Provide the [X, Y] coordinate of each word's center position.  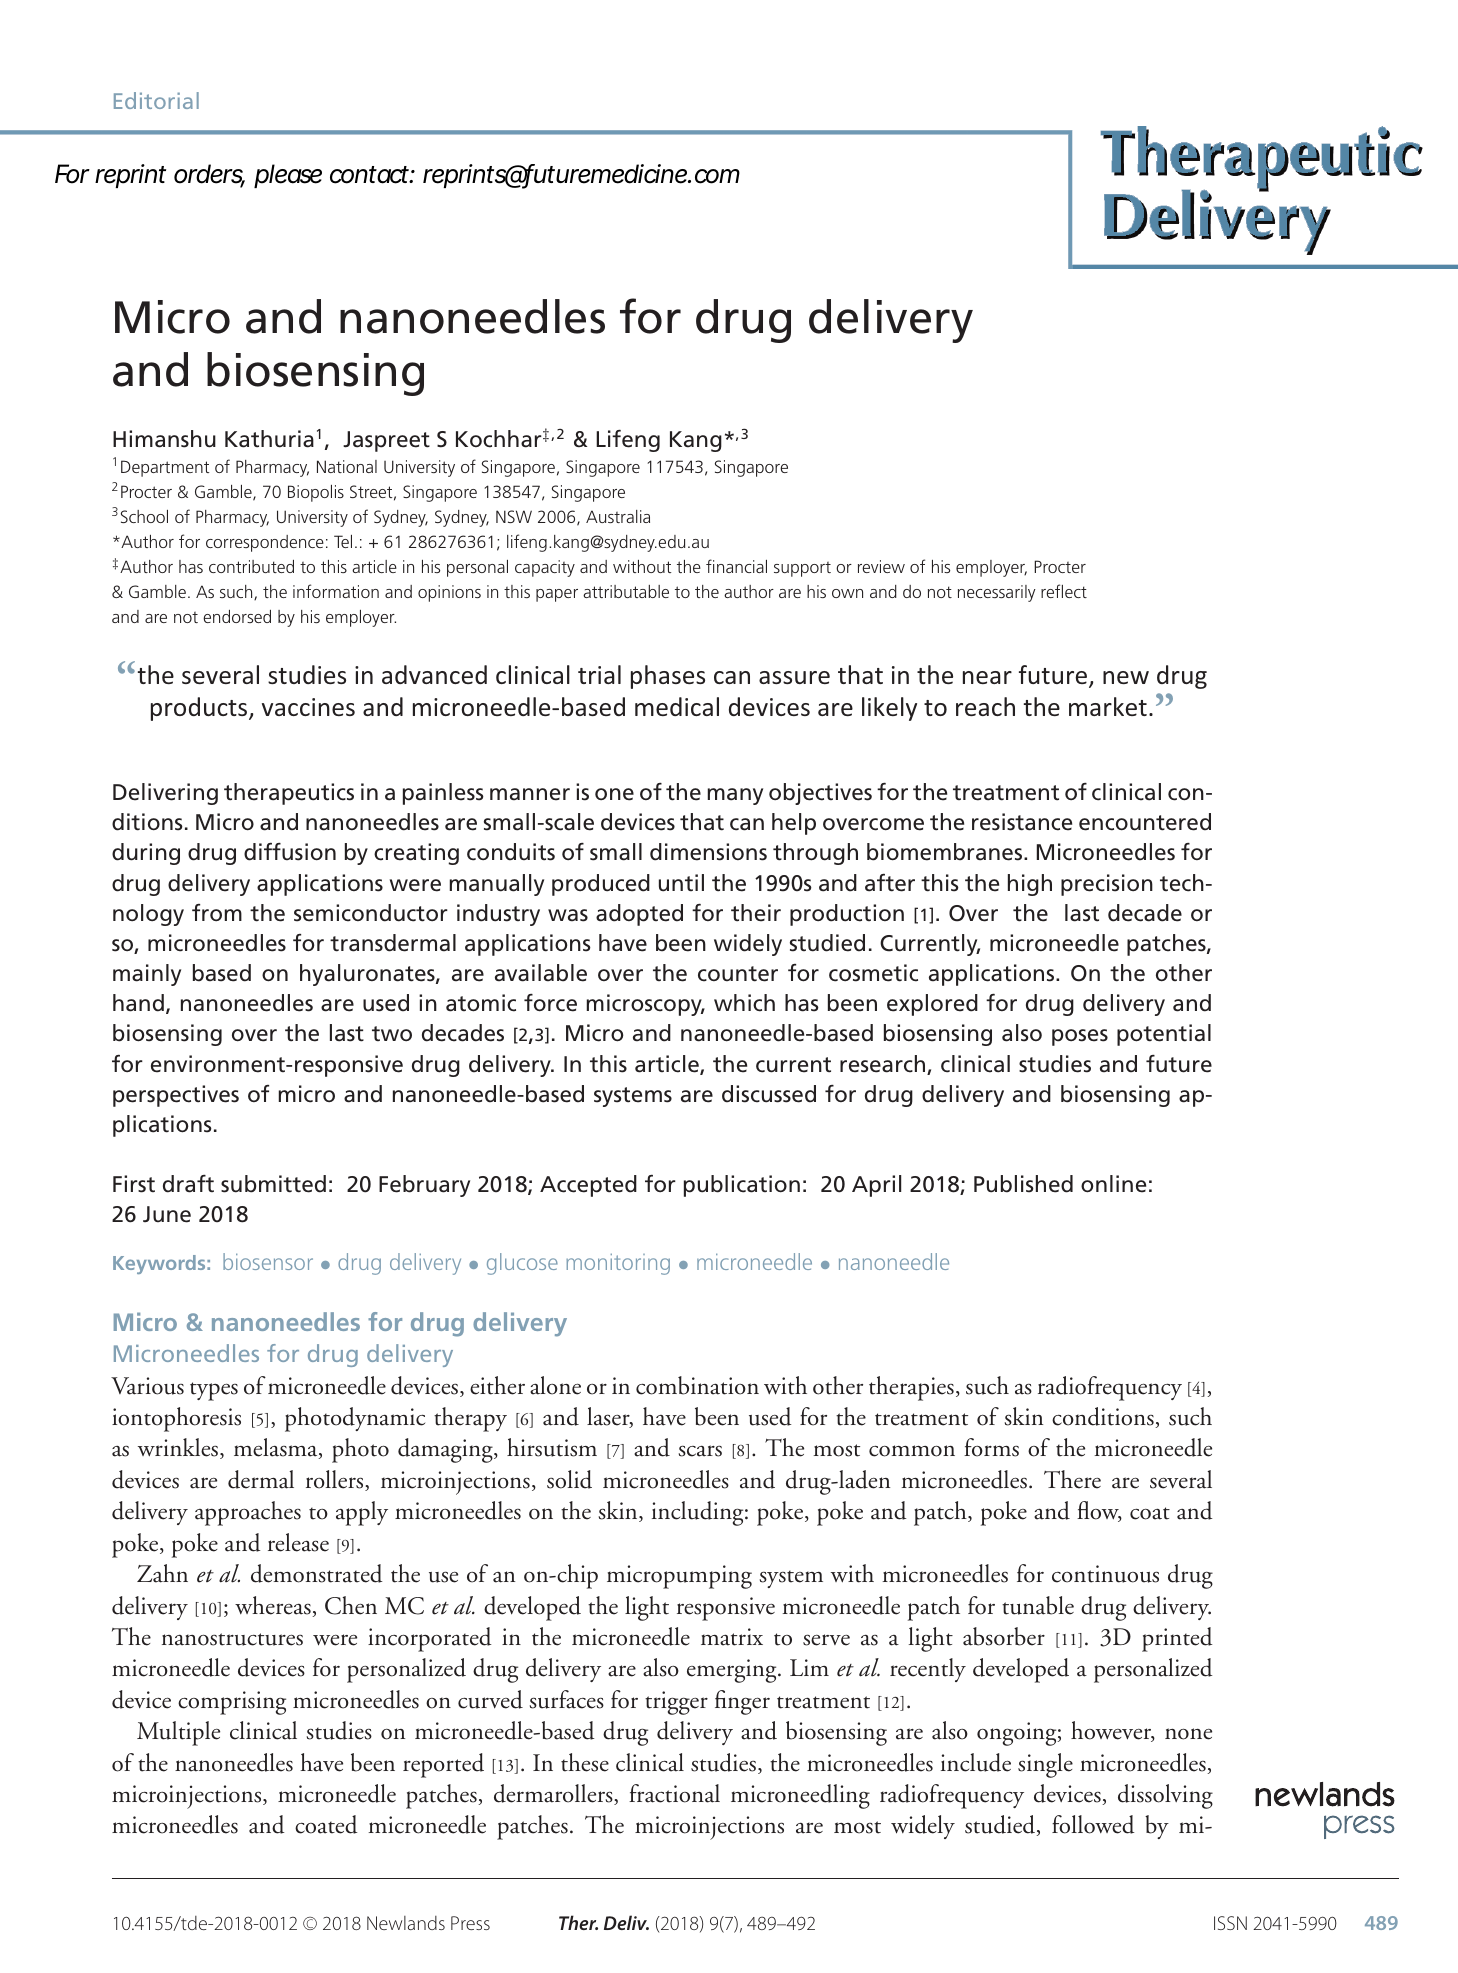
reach [985, 706]
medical [677, 706]
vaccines [308, 707]
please [288, 176]
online [1113, 1184]
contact [372, 175]
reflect [1064, 591]
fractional [674, 1793]
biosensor [268, 1261]
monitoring [618, 1264]
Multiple [178, 1733]
